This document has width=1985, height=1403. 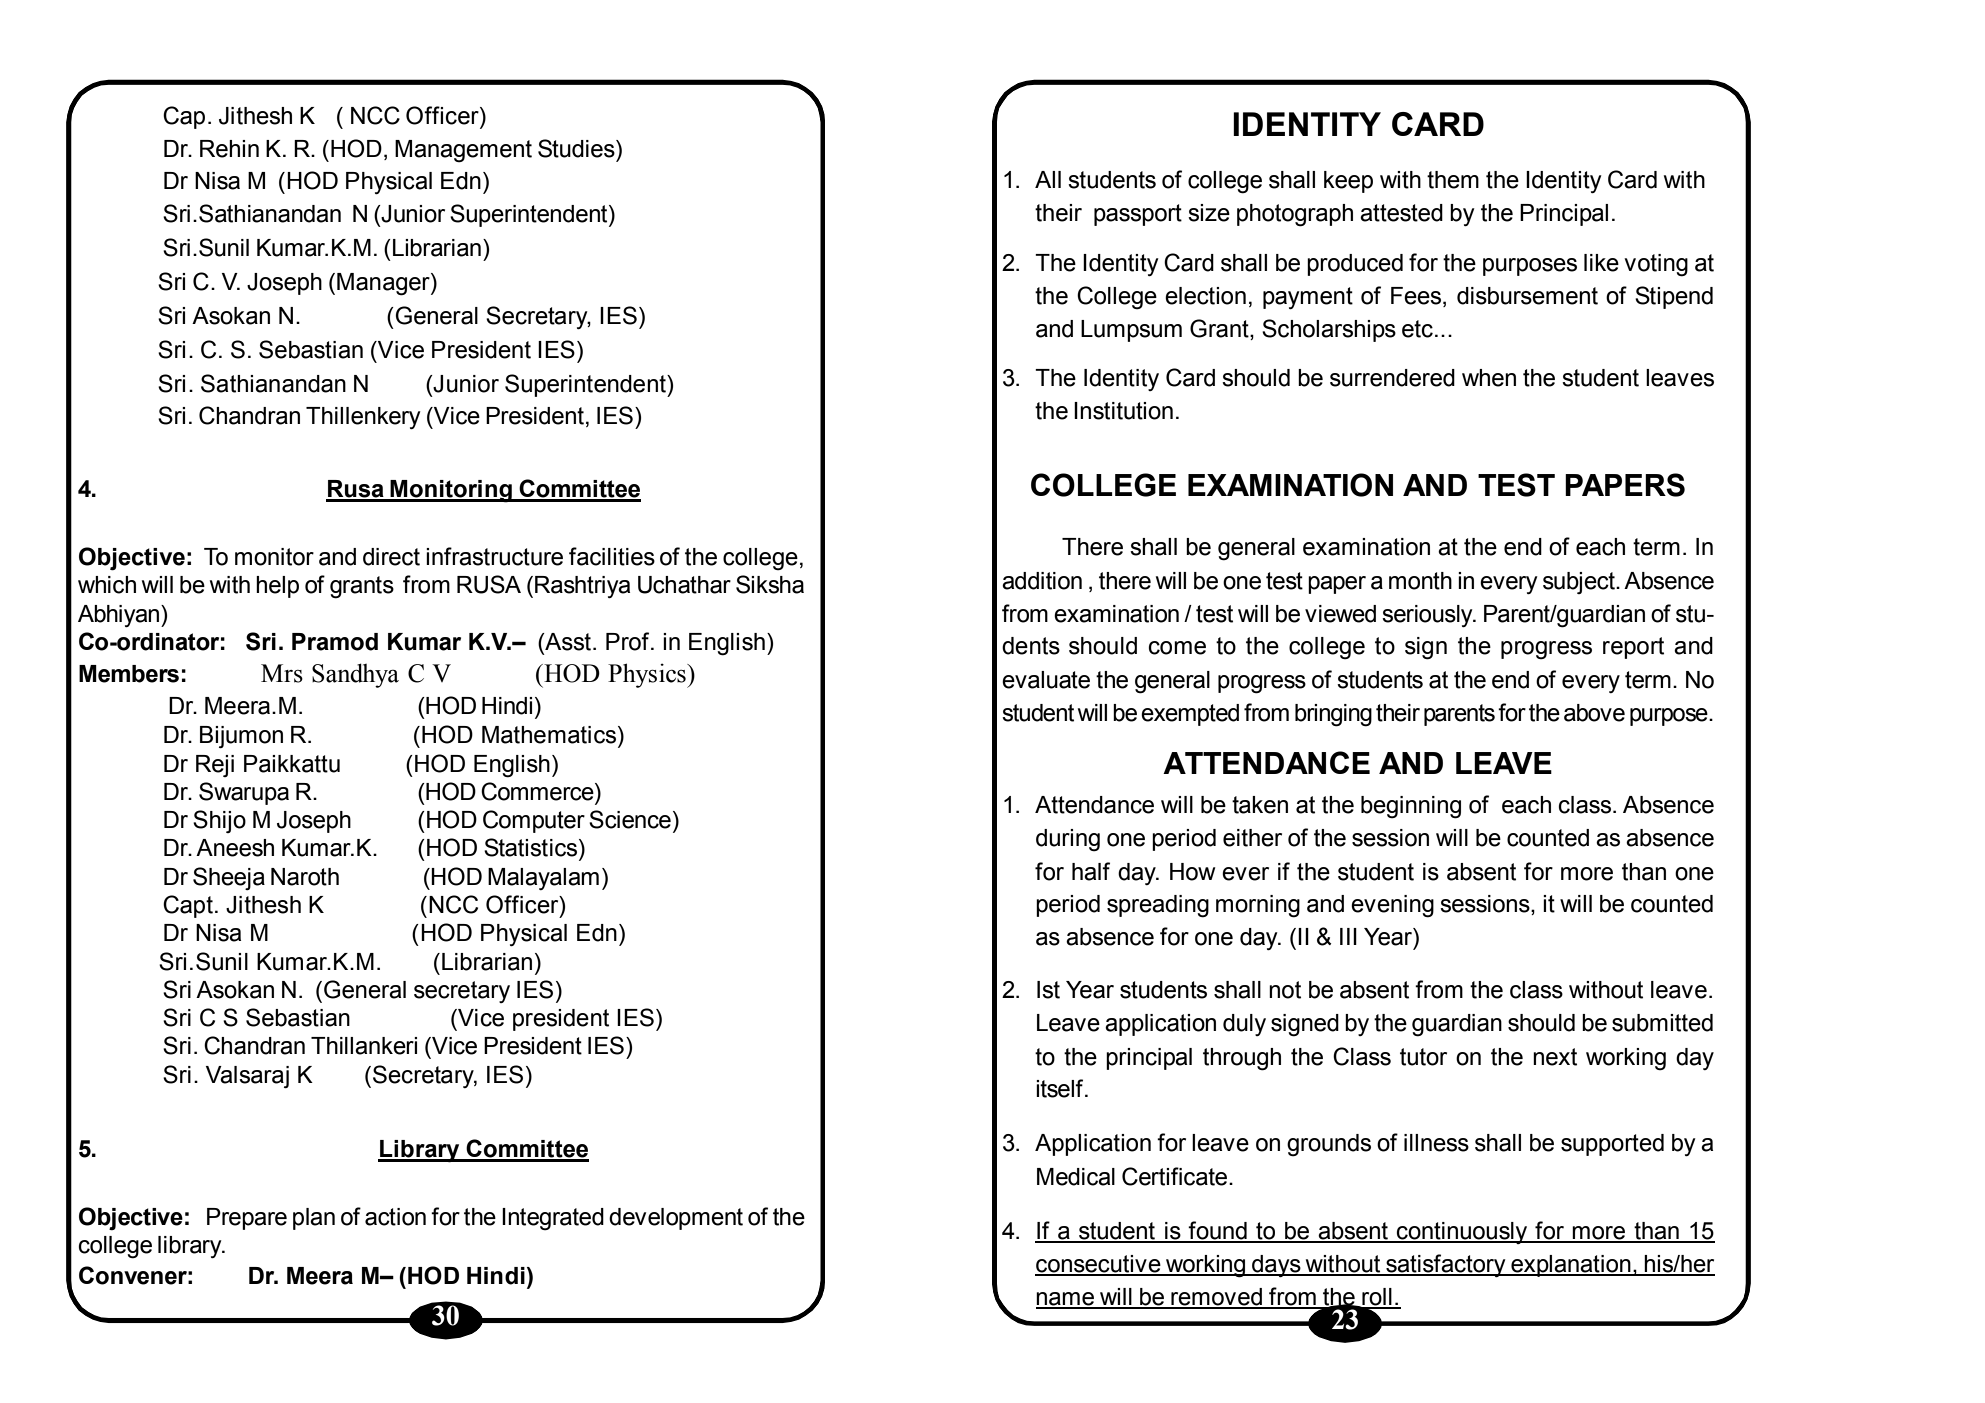 I want to click on keep, so click(x=1348, y=182).
